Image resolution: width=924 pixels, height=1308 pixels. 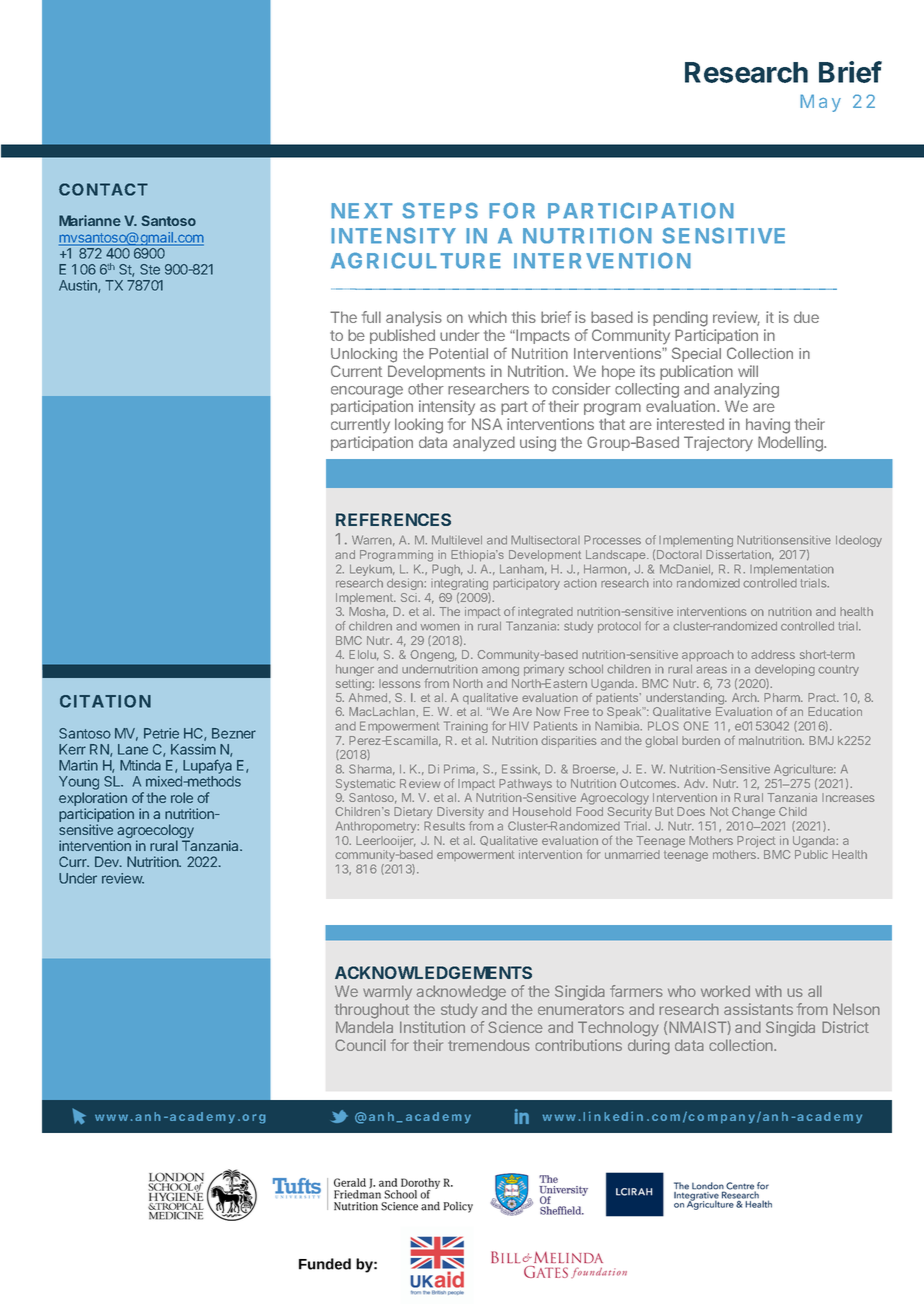 What do you see at coordinates (161, 733) in the image?
I see `Petrie` at bounding box center [161, 733].
